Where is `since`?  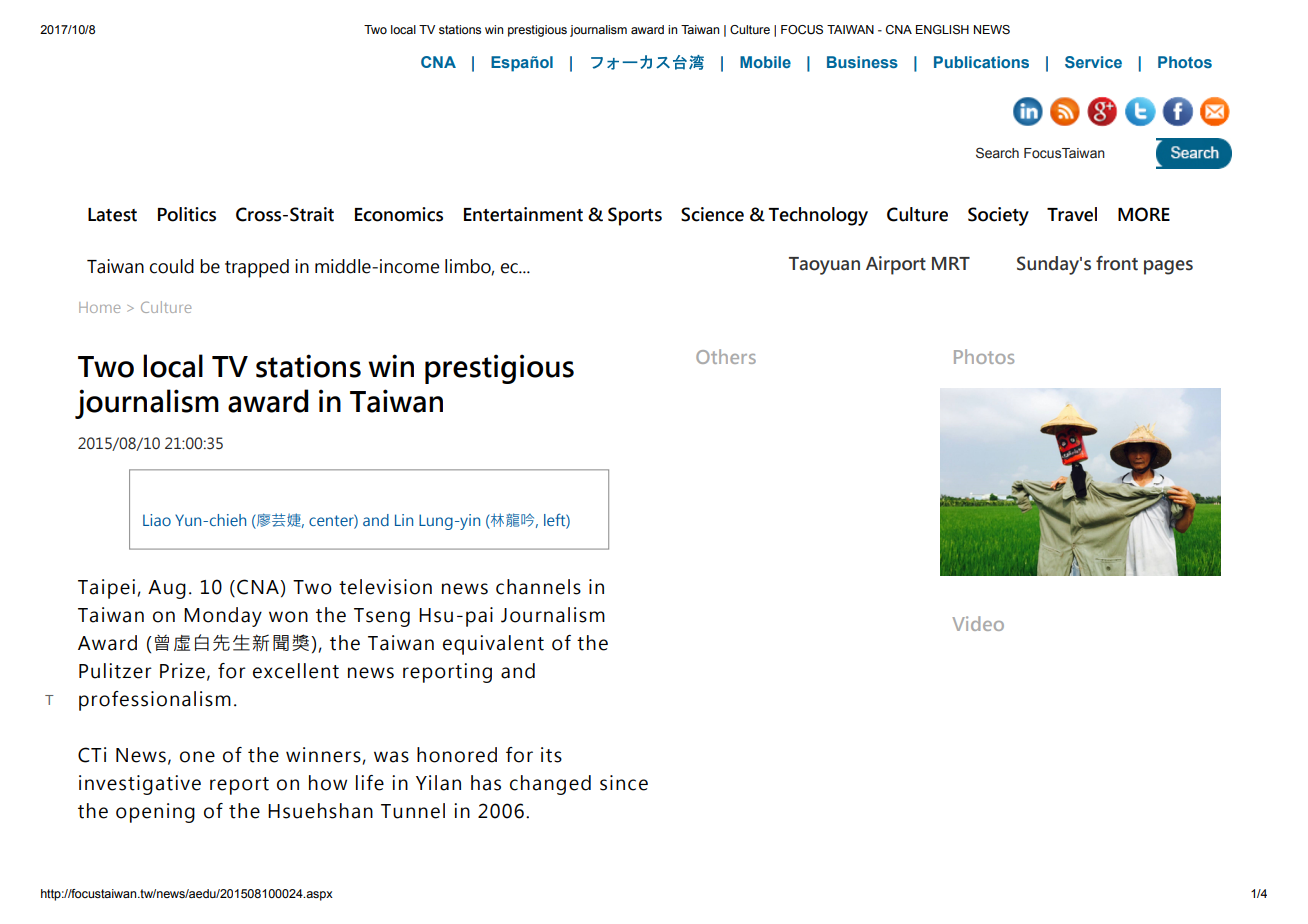 since is located at coordinates (624, 783).
